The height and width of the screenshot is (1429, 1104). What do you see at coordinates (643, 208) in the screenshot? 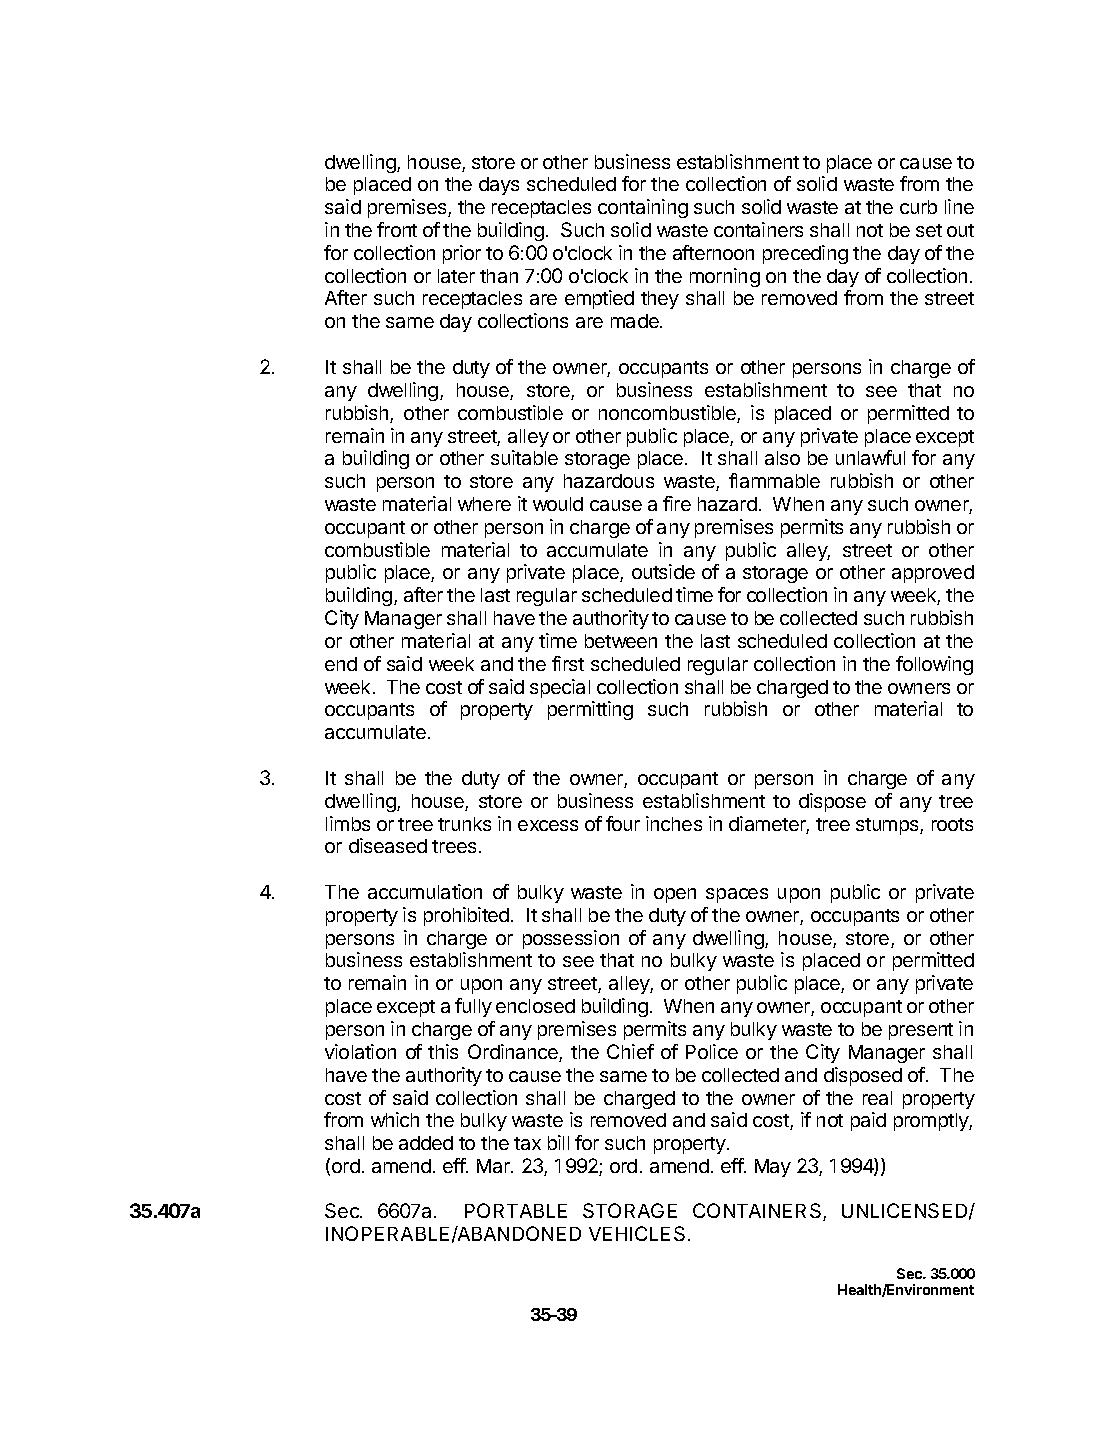
I see `containing` at bounding box center [643, 208].
